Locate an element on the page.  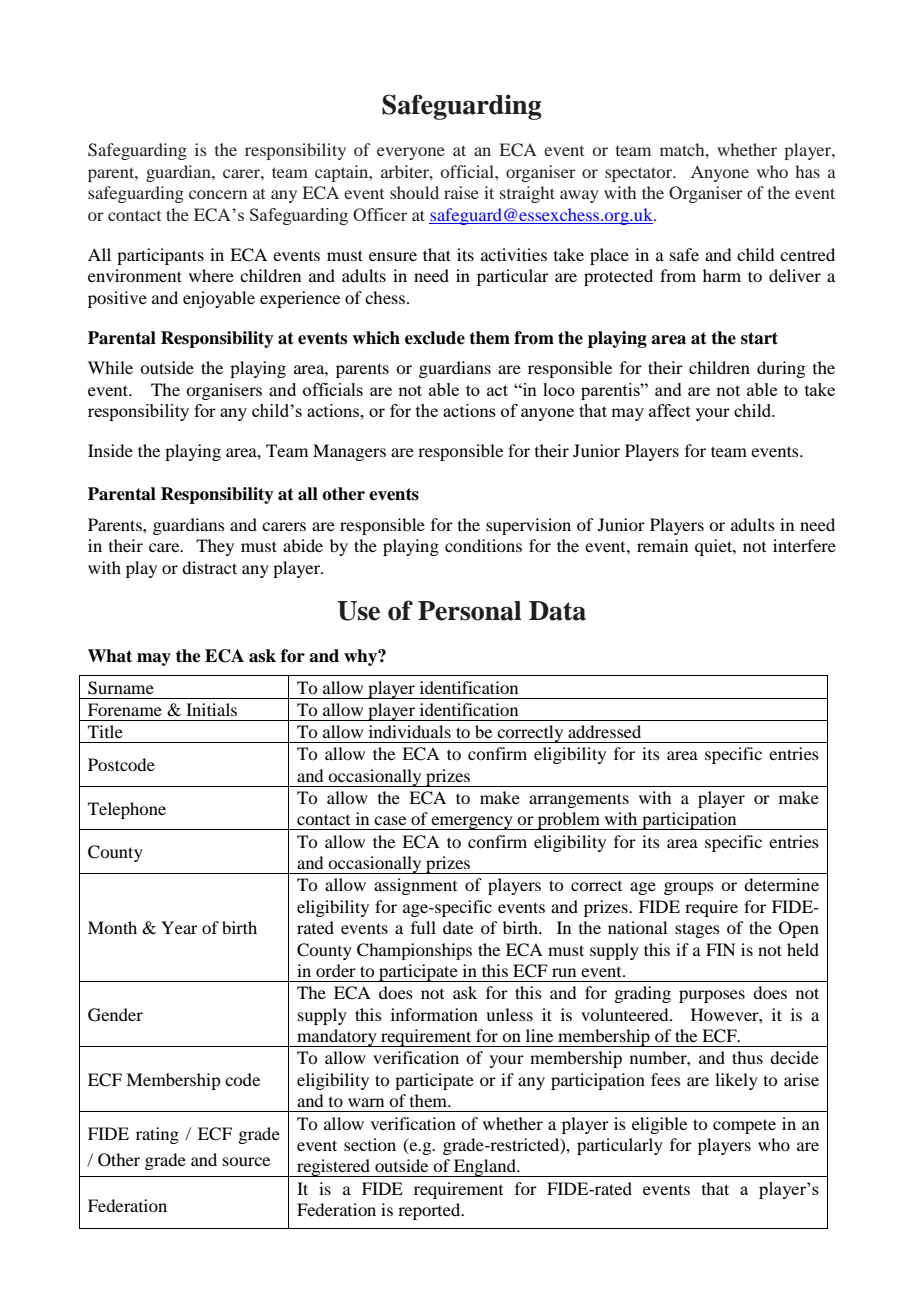
conditions is located at coordinates (483, 545).
